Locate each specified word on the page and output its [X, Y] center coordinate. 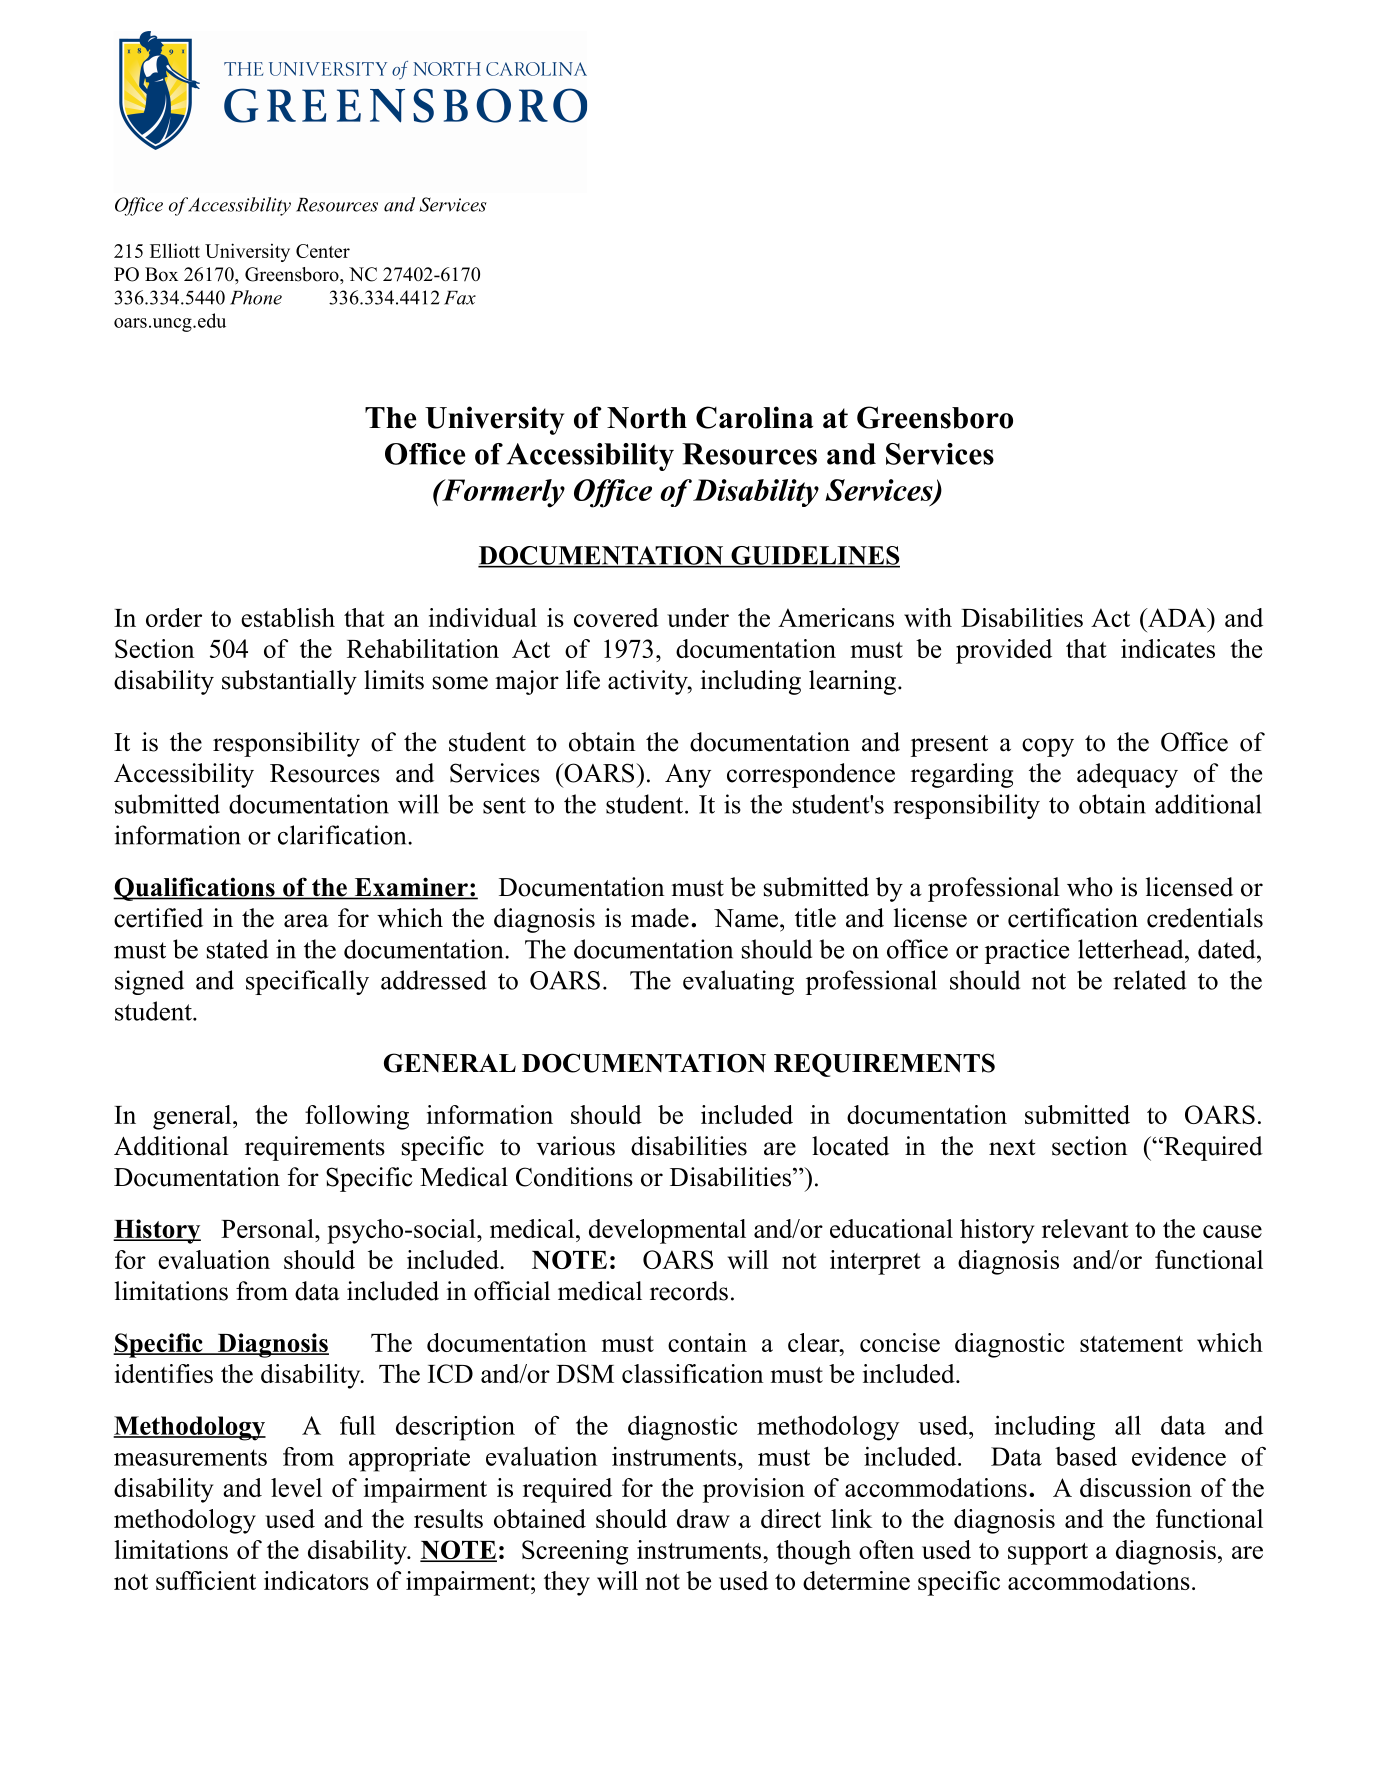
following [357, 1117]
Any [688, 776]
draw [703, 1518]
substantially [289, 682]
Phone [256, 297]
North [647, 418]
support [1048, 1554]
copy [1048, 747]
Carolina [754, 417]
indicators [316, 1580]
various [575, 1146]
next [1012, 1147]
